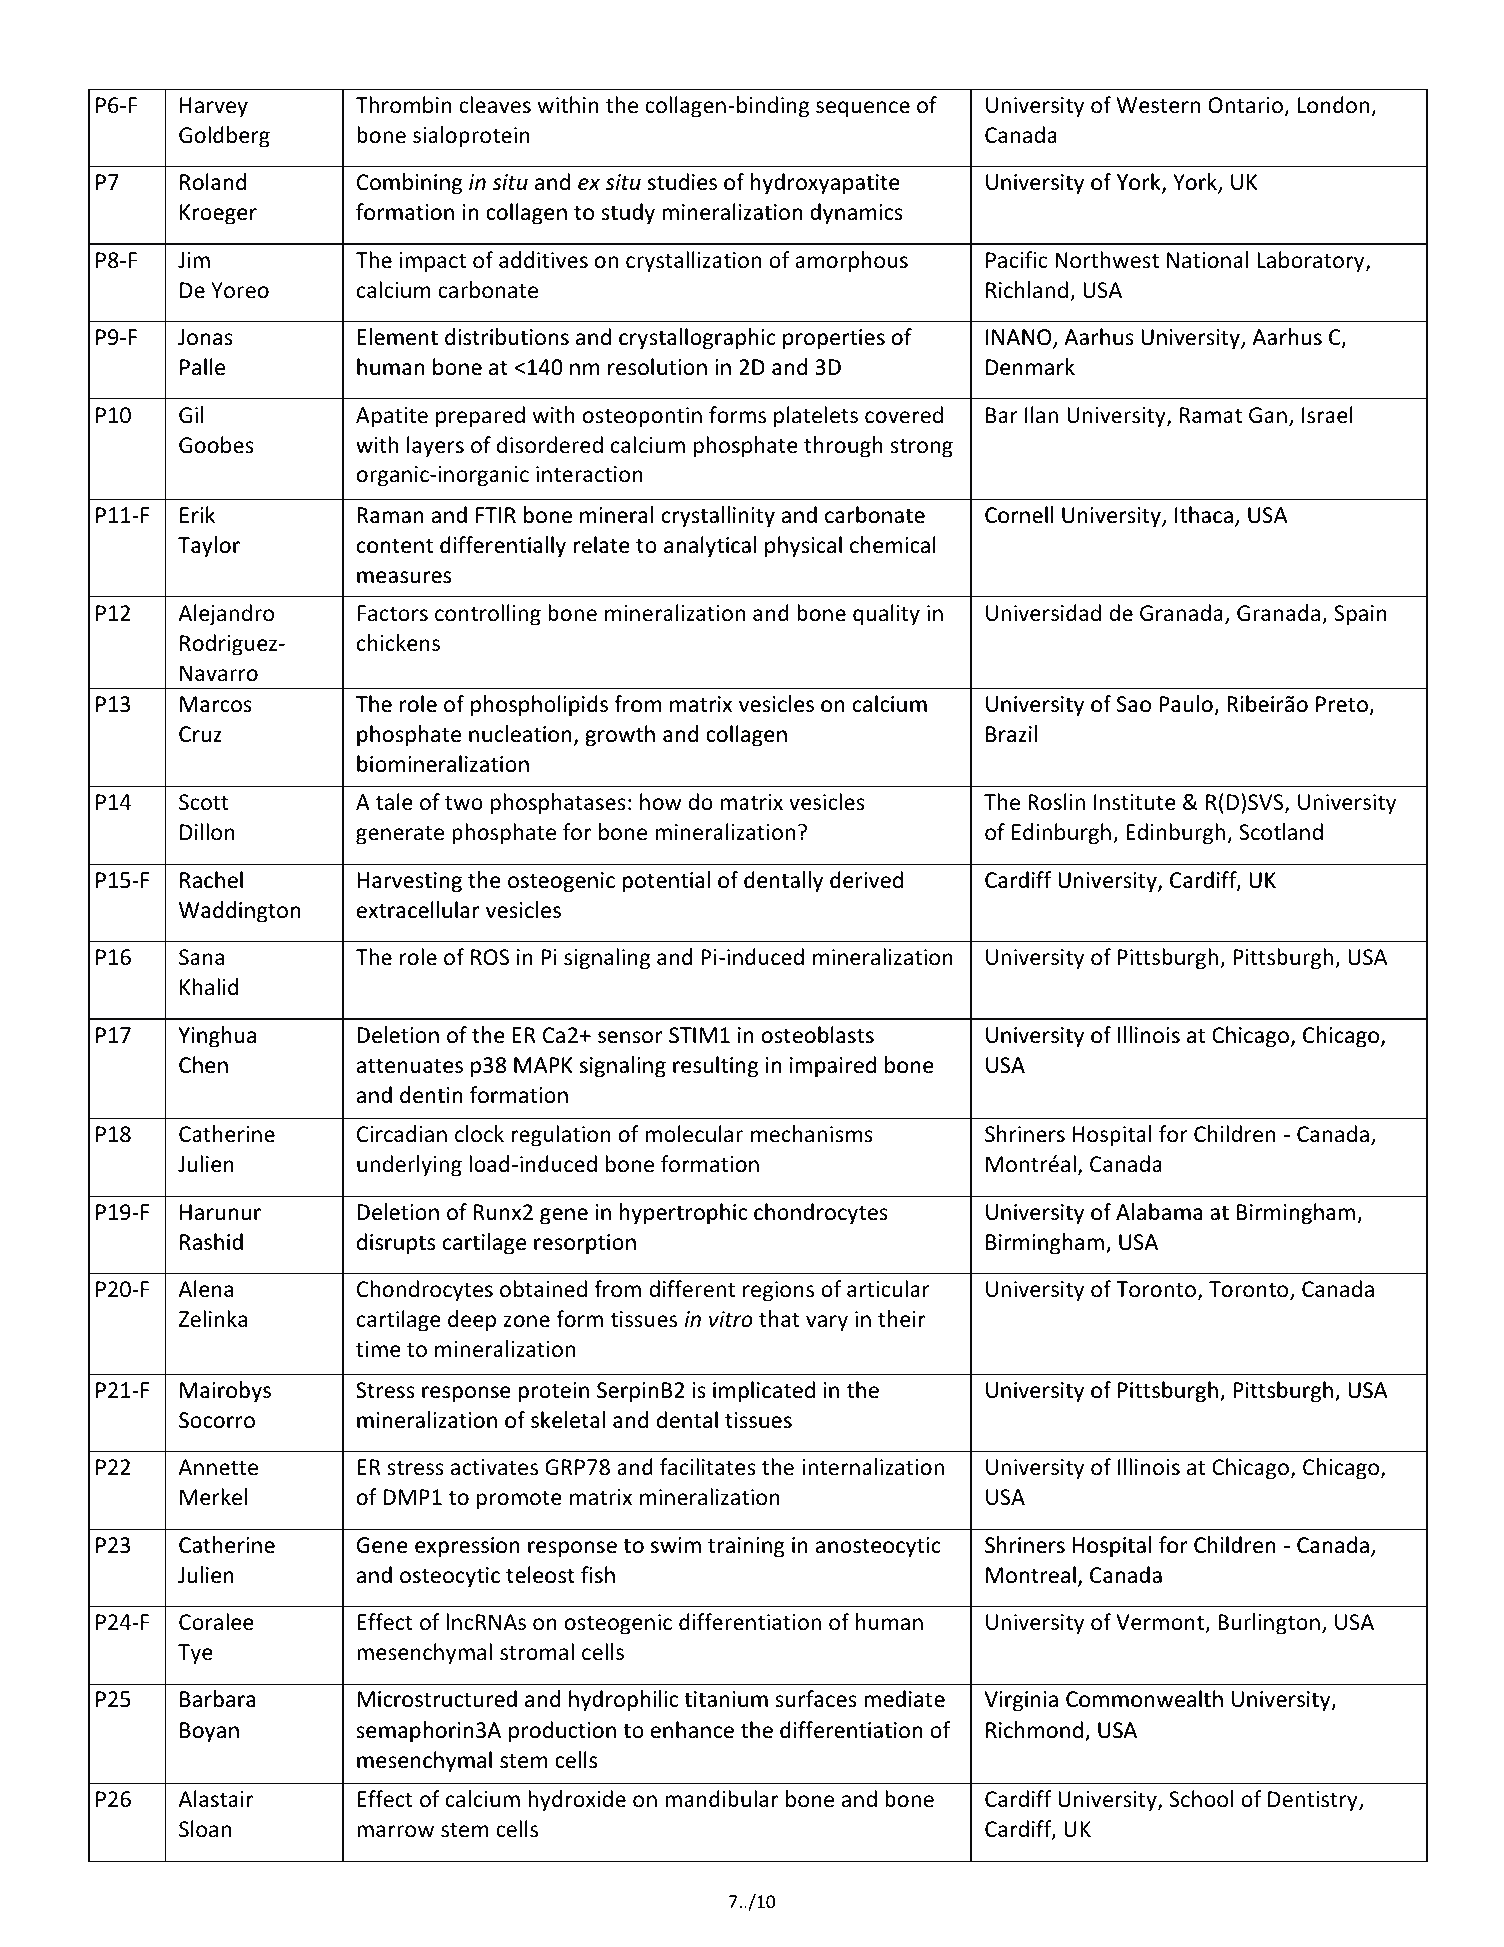 The width and height of the screenshot is (1504, 1947). Describe the element at coordinates (1159, 1211) in the screenshot. I see `Alabama` at that location.
